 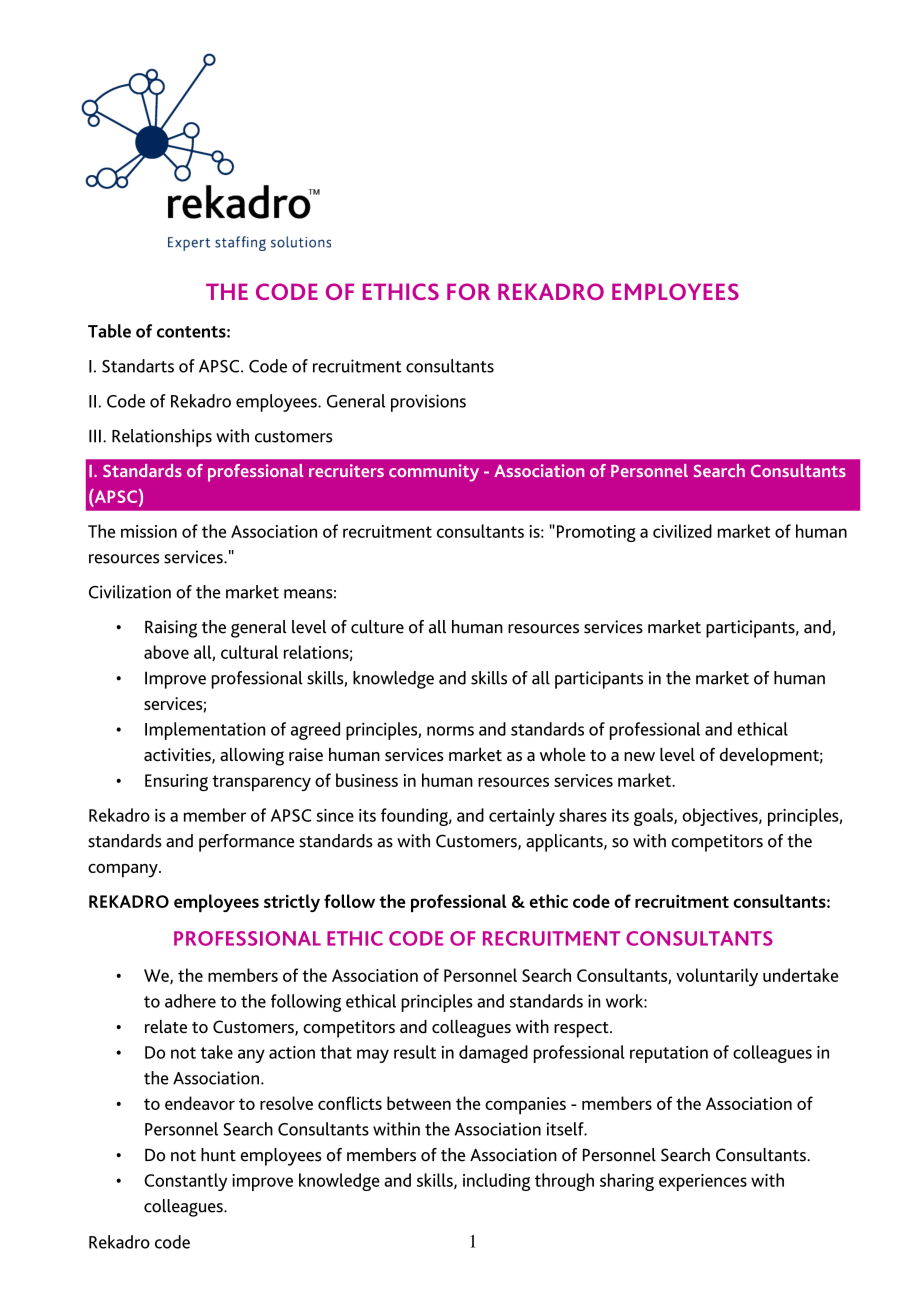 What do you see at coordinates (419, 1103) in the screenshot?
I see `between` at bounding box center [419, 1103].
